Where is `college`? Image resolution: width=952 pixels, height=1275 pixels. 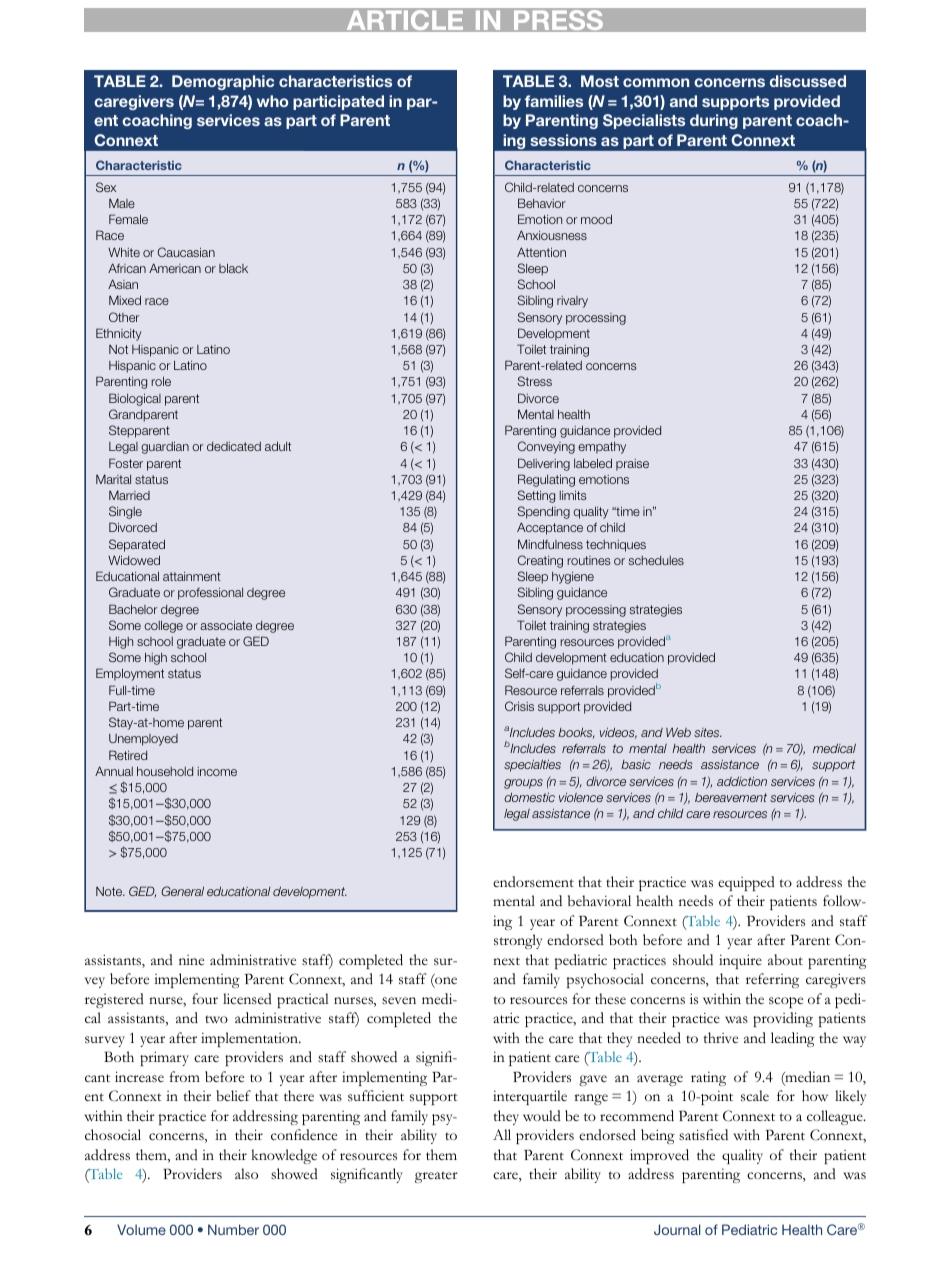
college is located at coordinates (163, 626).
